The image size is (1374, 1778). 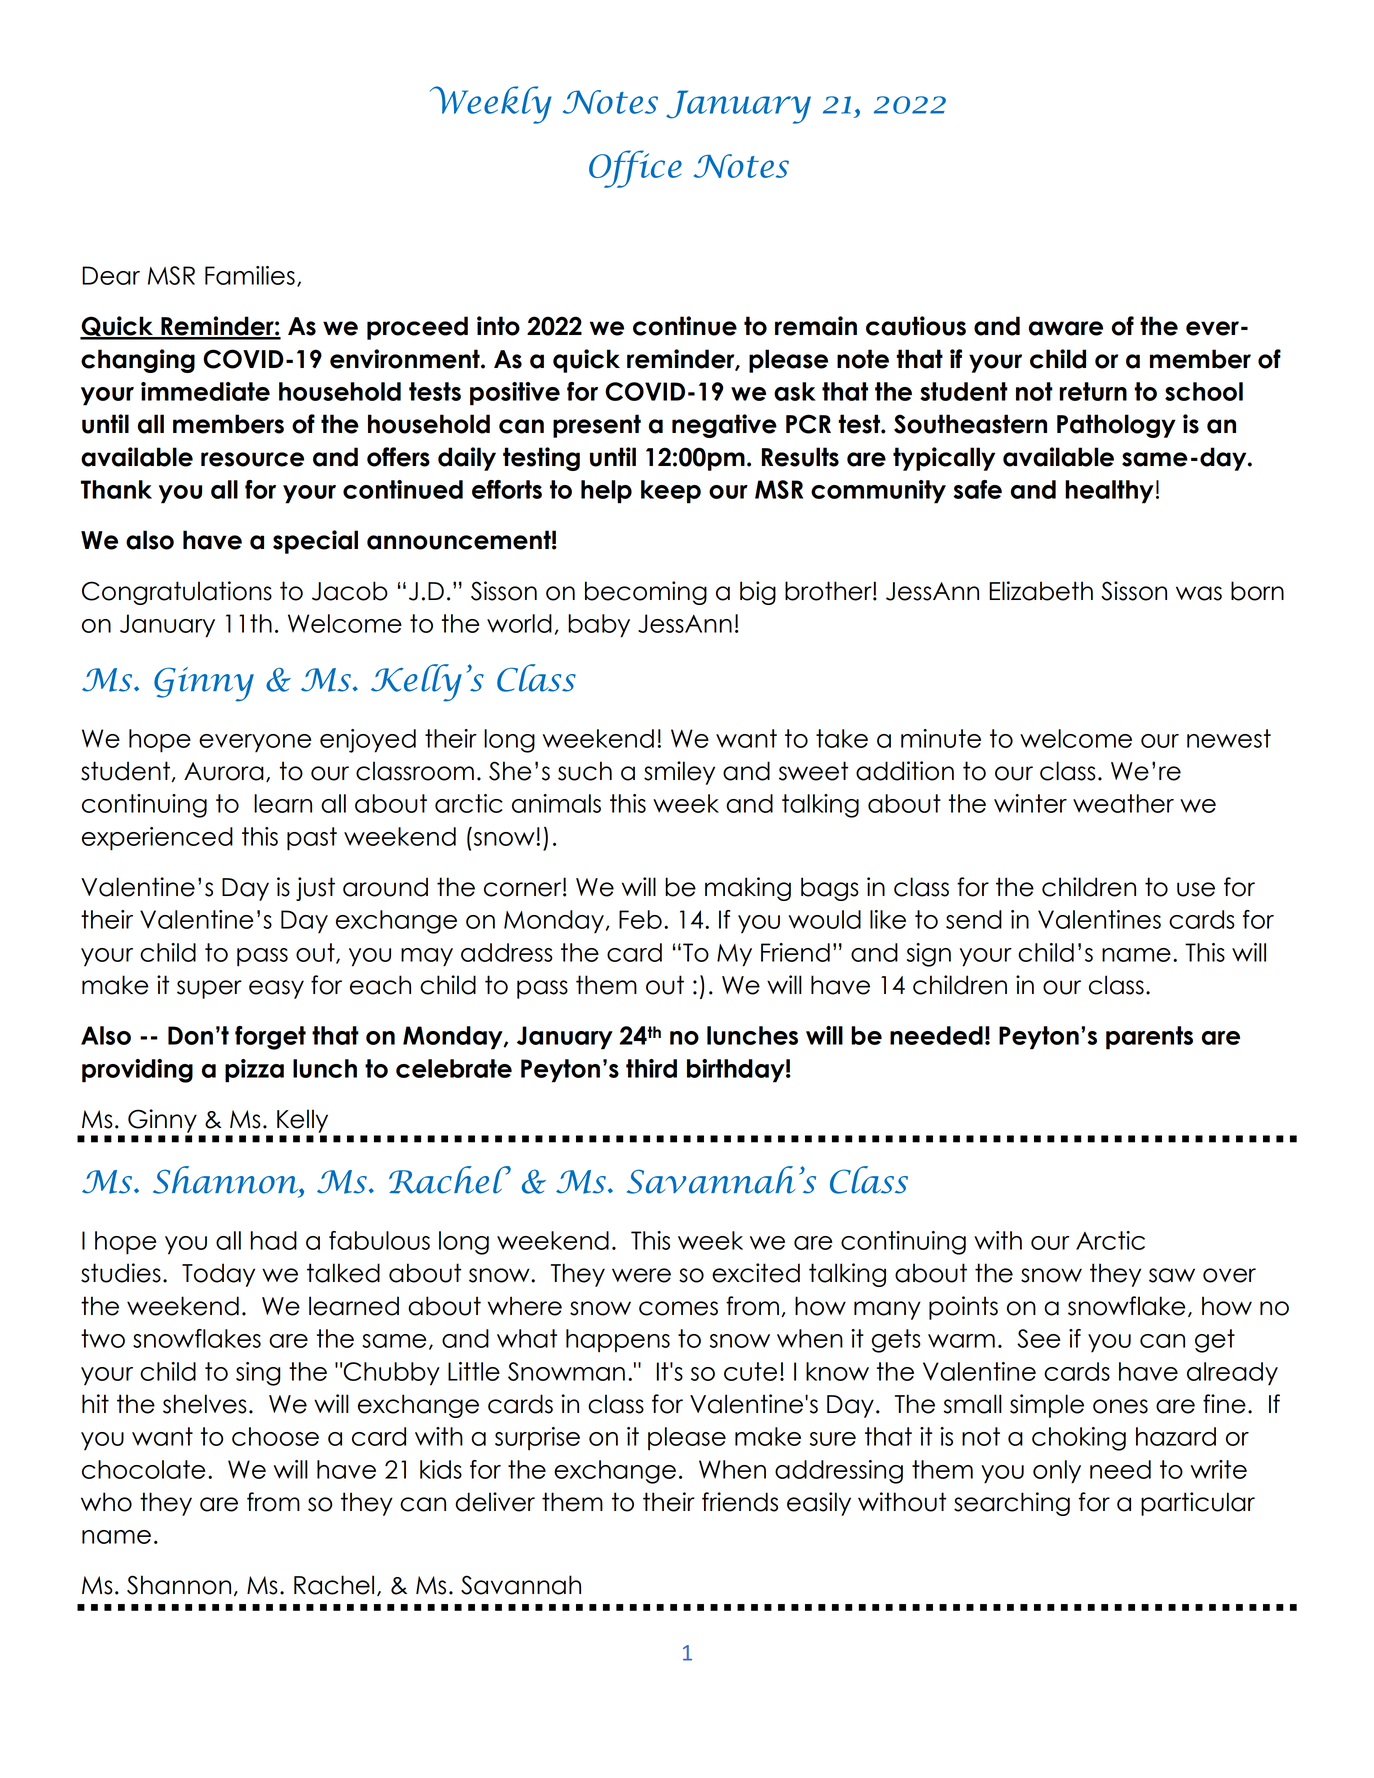 What do you see at coordinates (635, 169) in the screenshot?
I see `Office` at bounding box center [635, 169].
